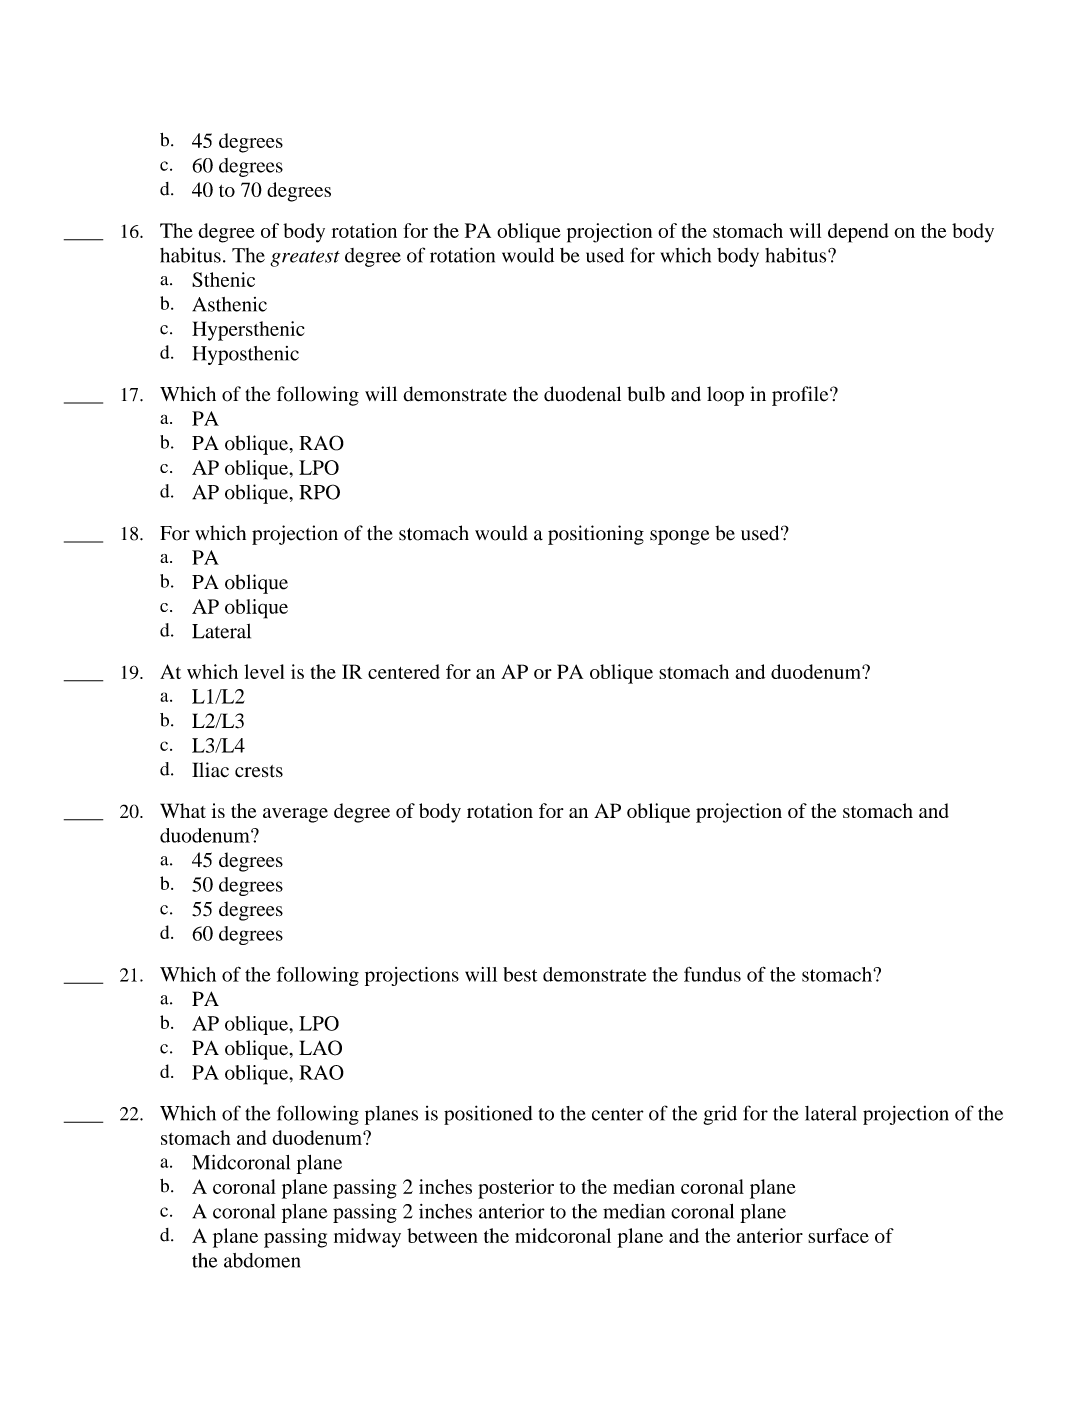  What do you see at coordinates (720, 1115) in the screenshot?
I see `grid` at bounding box center [720, 1115].
